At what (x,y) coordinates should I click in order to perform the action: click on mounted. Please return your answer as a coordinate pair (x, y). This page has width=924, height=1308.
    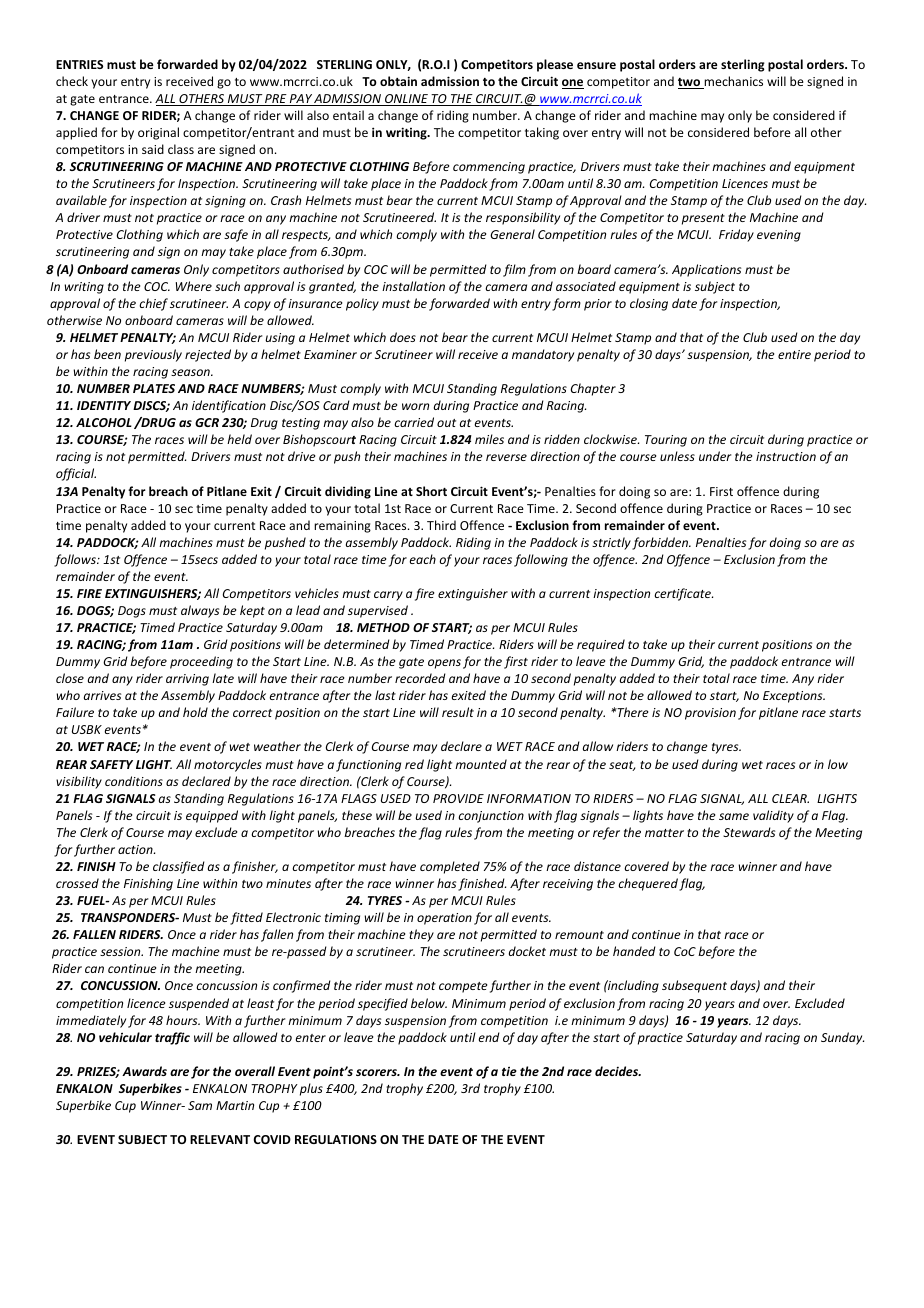
    Looking at the image, I should click on (481, 764).
